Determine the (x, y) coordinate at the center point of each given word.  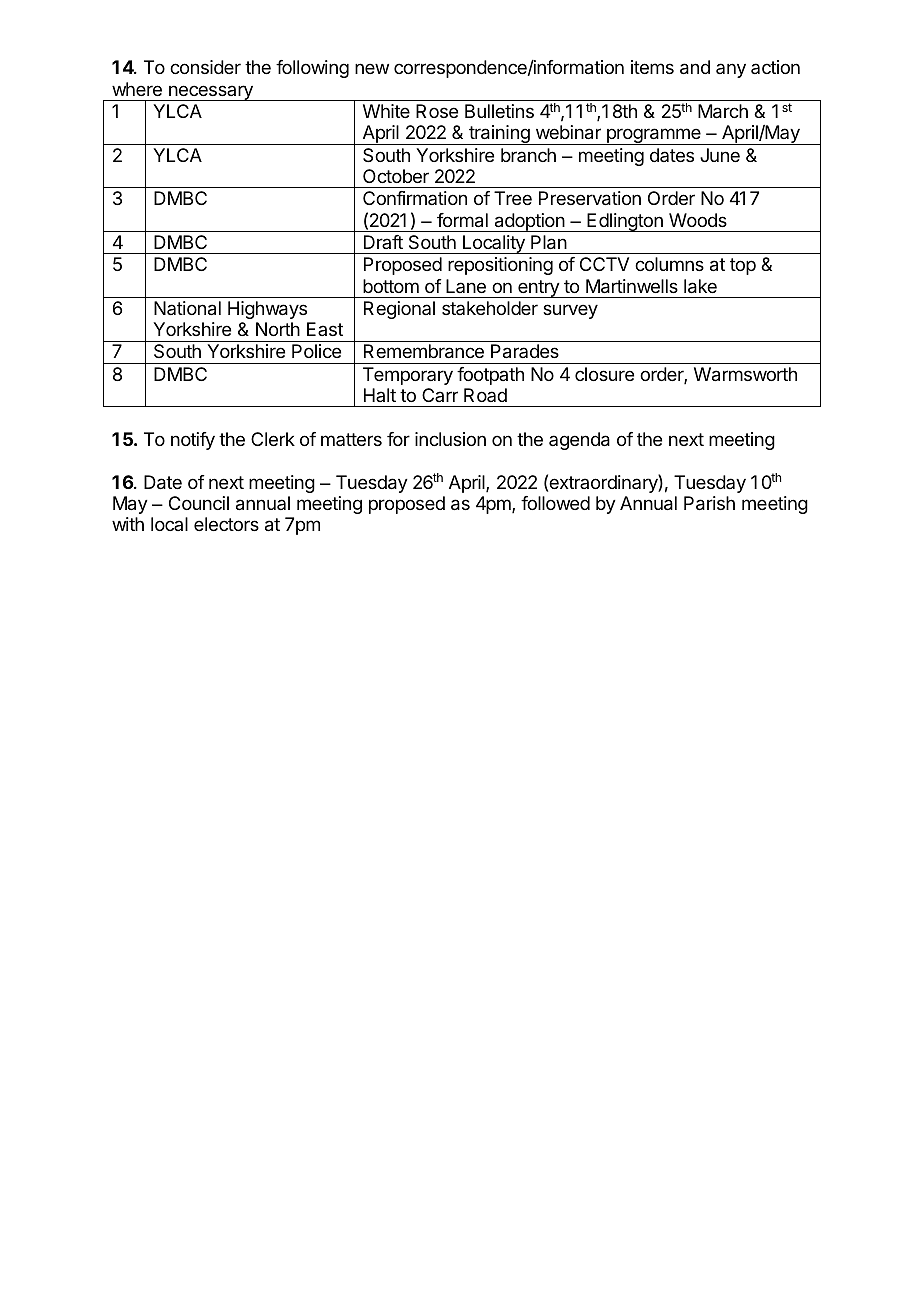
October (396, 176)
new (372, 68)
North (278, 329)
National (187, 308)
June (720, 155)
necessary (211, 93)
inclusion (450, 439)
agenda (579, 441)
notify (193, 441)
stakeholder (490, 308)
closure (604, 374)
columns (669, 264)
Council (199, 503)
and (695, 67)
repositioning (500, 266)
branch (528, 155)
